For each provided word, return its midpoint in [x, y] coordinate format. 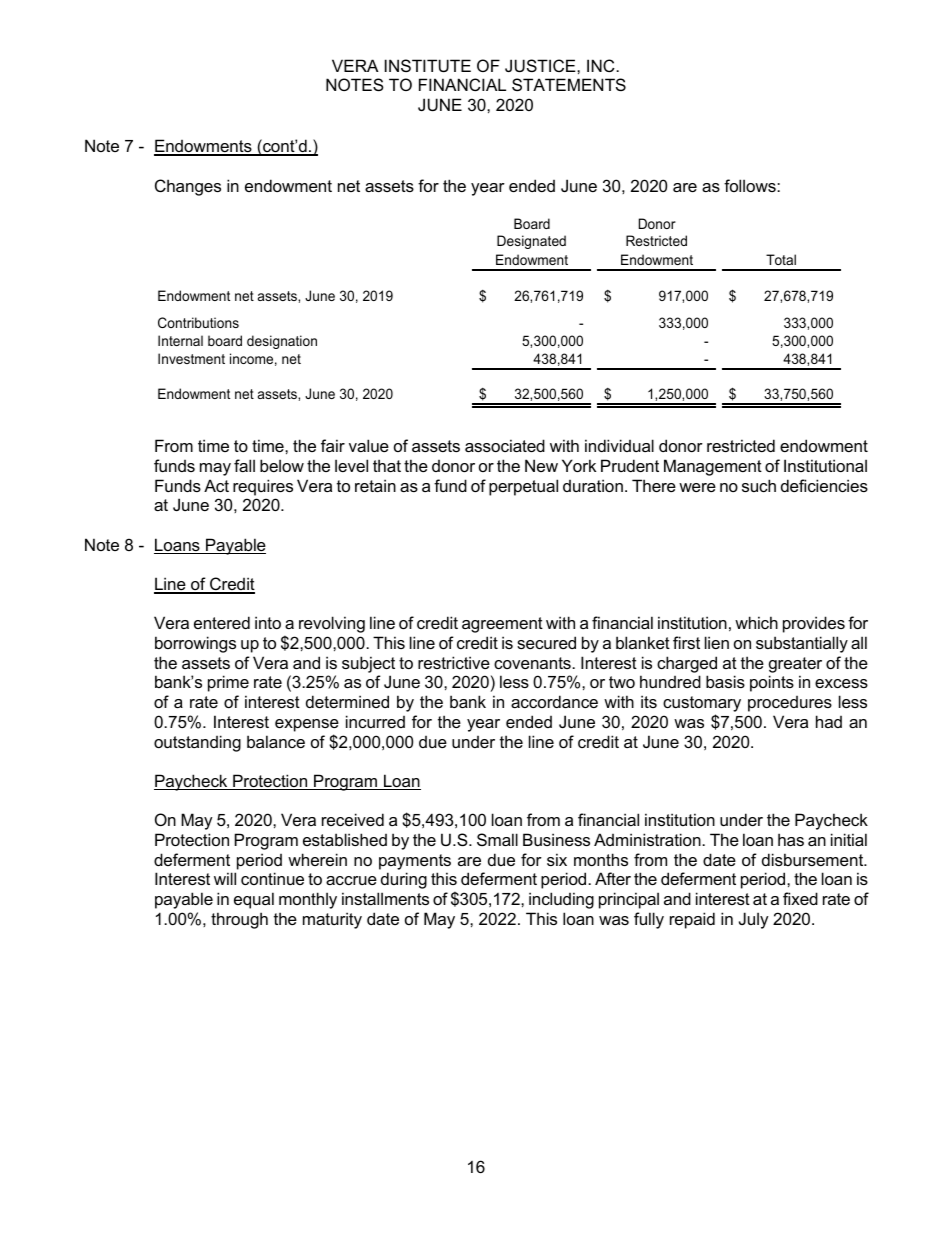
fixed [800, 898]
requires [263, 487]
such [759, 485]
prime [228, 683]
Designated [531, 242]
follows [751, 185]
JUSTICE [541, 65]
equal [254, 900]
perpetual [523, 487]
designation [282, 342]
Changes [188, 187]
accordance [554, 701]
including [561, 900]
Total [781, 259]
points [772, 683]
